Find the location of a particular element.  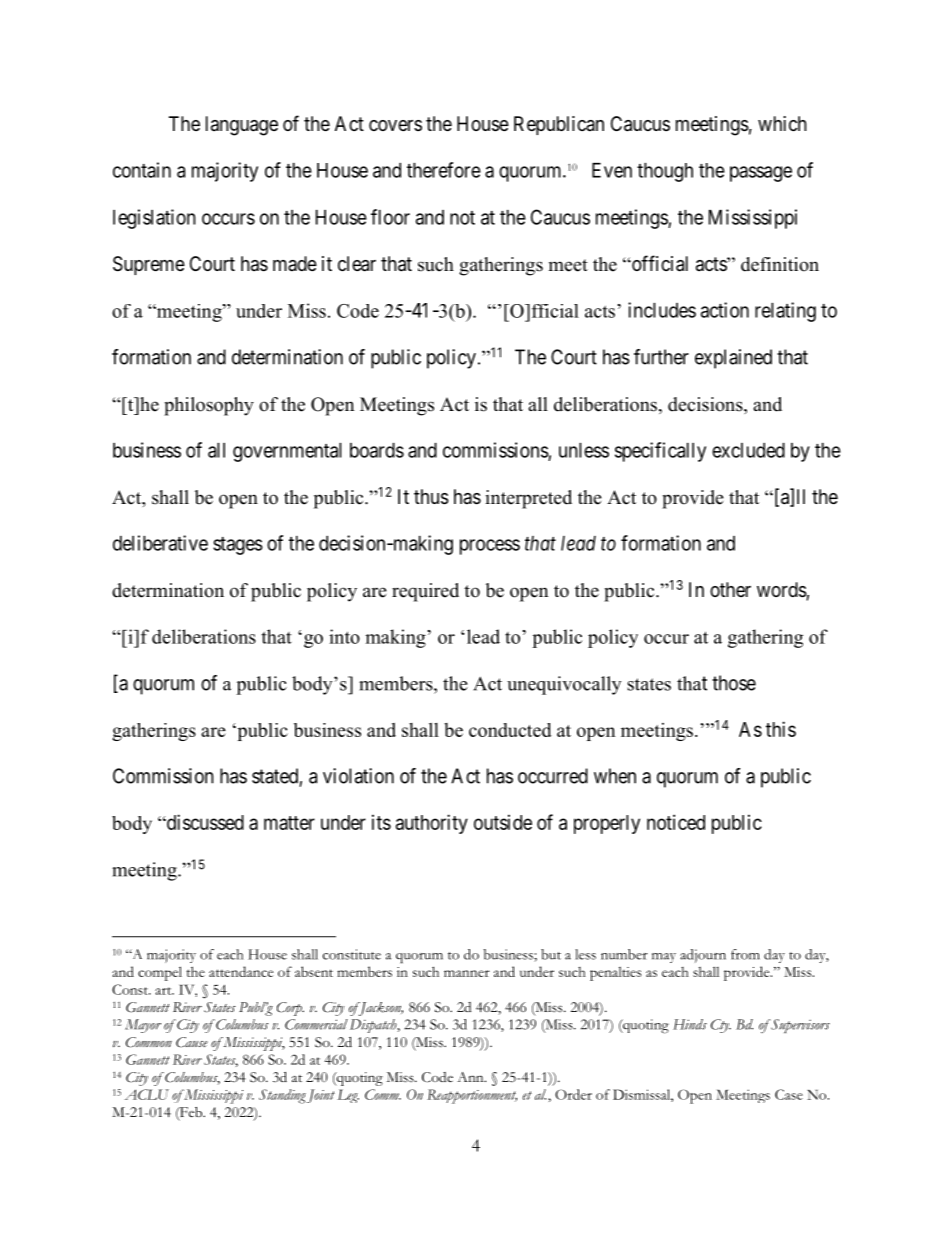

explained is located at coordinates (733, 359).
